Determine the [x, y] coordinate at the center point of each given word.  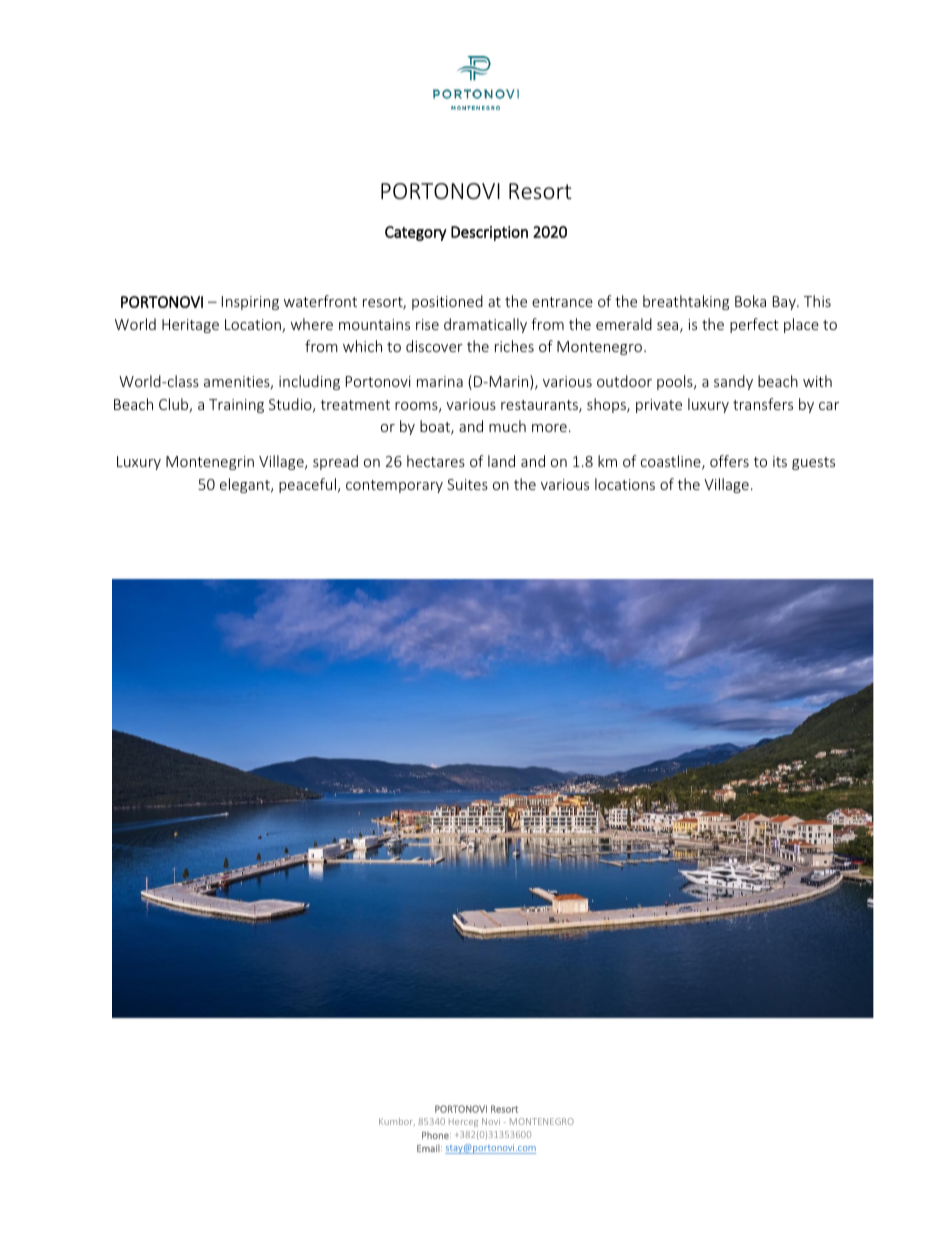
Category [416, 233]
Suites [467, 484]
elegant [246, 485]
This [817, 301]
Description [489, 233]
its [780, 461]
